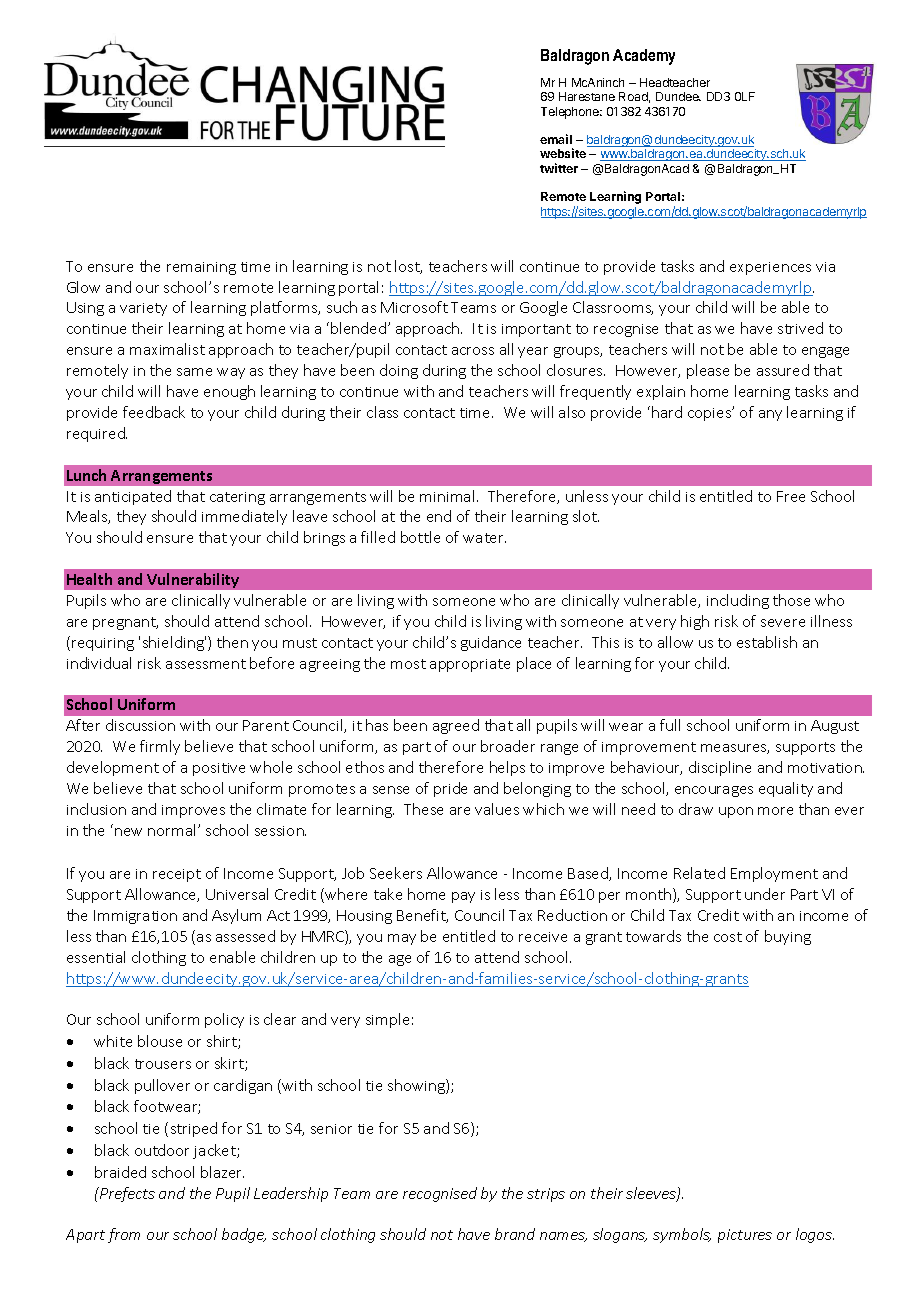 The image size is (924, 1309). Describe the element at coordinates (447, 496) in the image. I see `minimal` at that location.
